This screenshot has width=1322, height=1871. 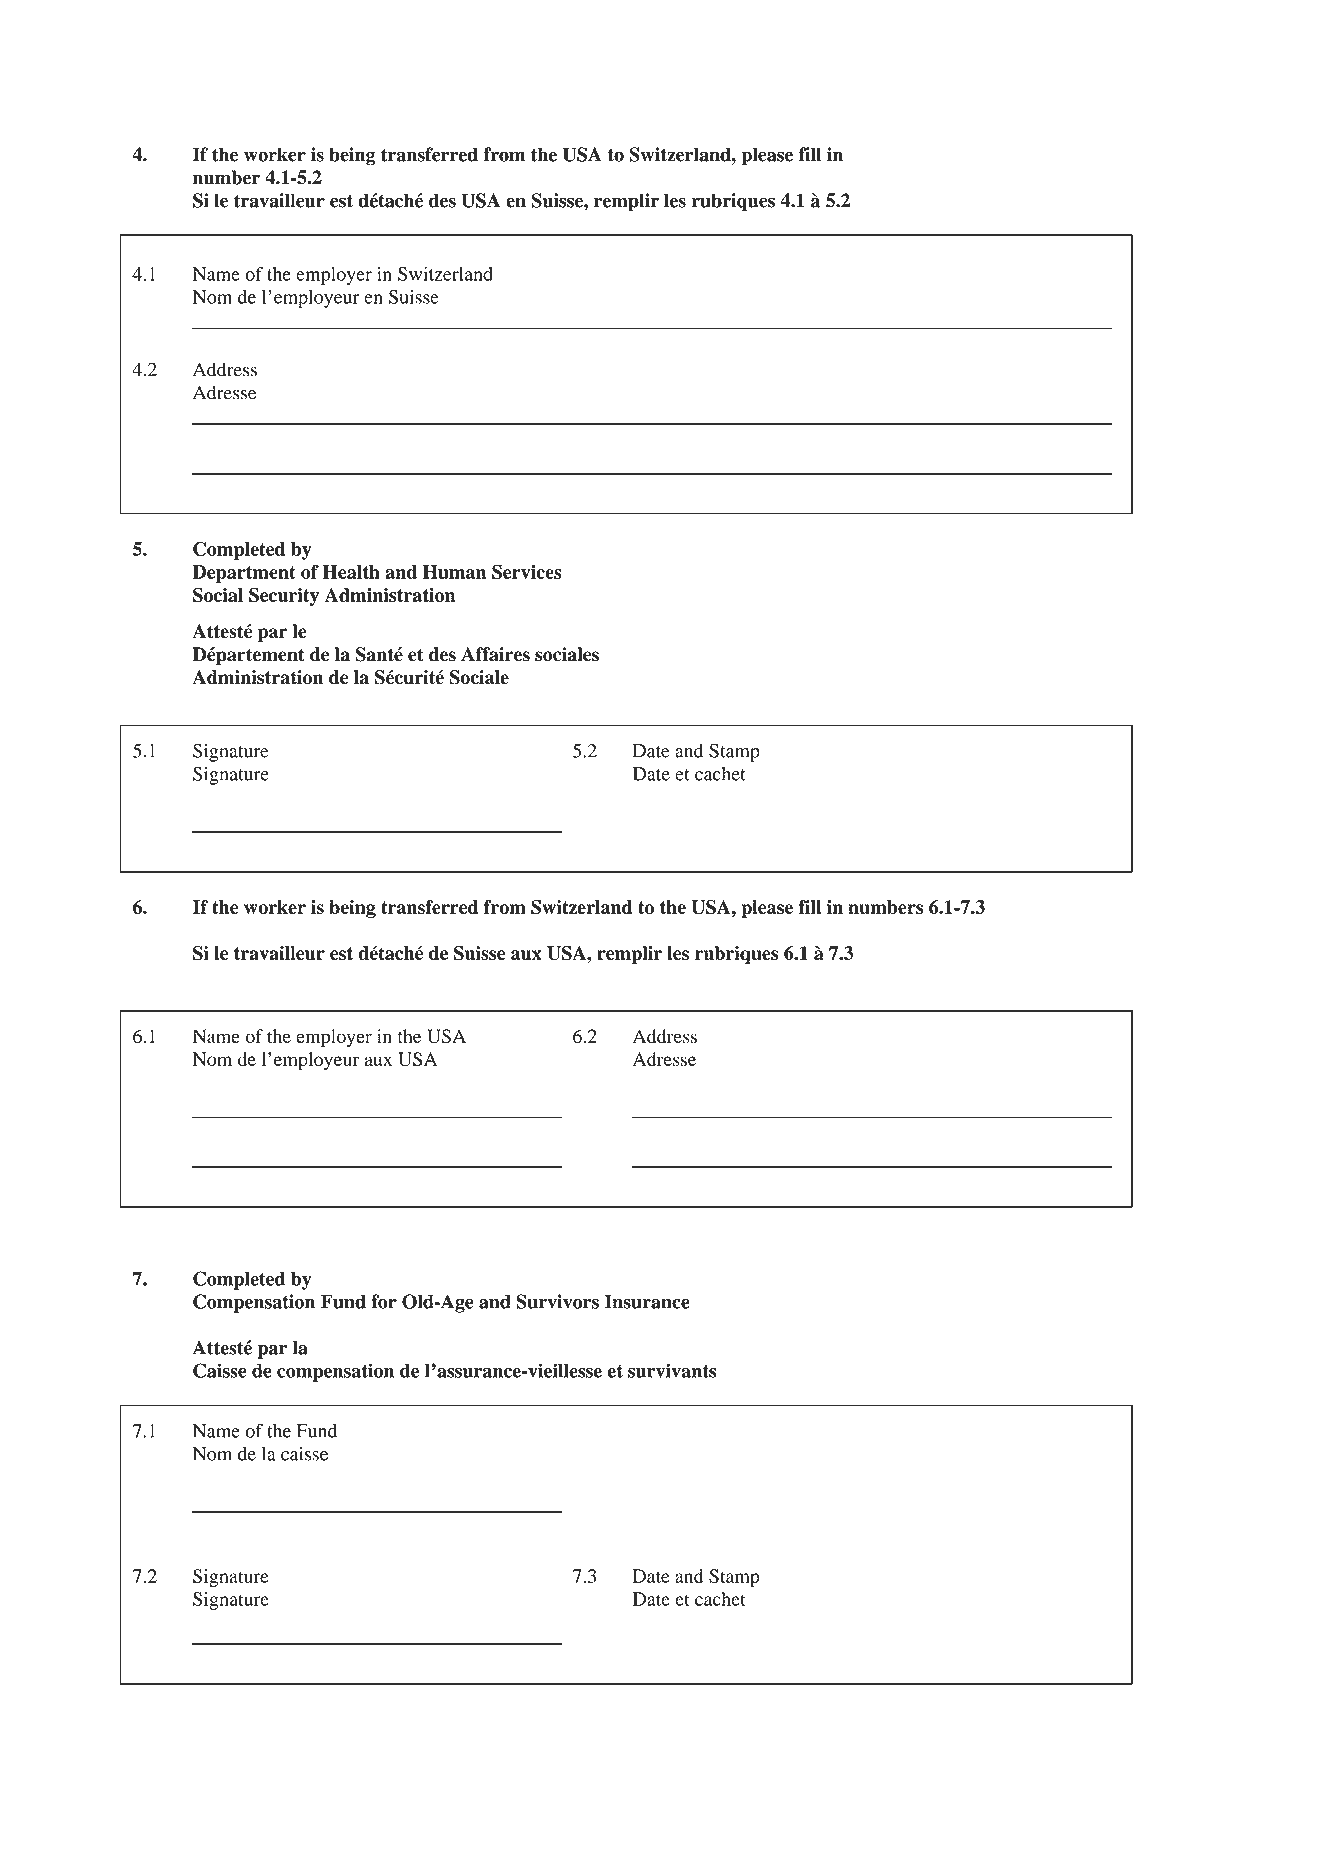 What do you see at coordinates (557, 1301) in the screenshot?
I see `Survivors` at bounding box center [557, 1301].
